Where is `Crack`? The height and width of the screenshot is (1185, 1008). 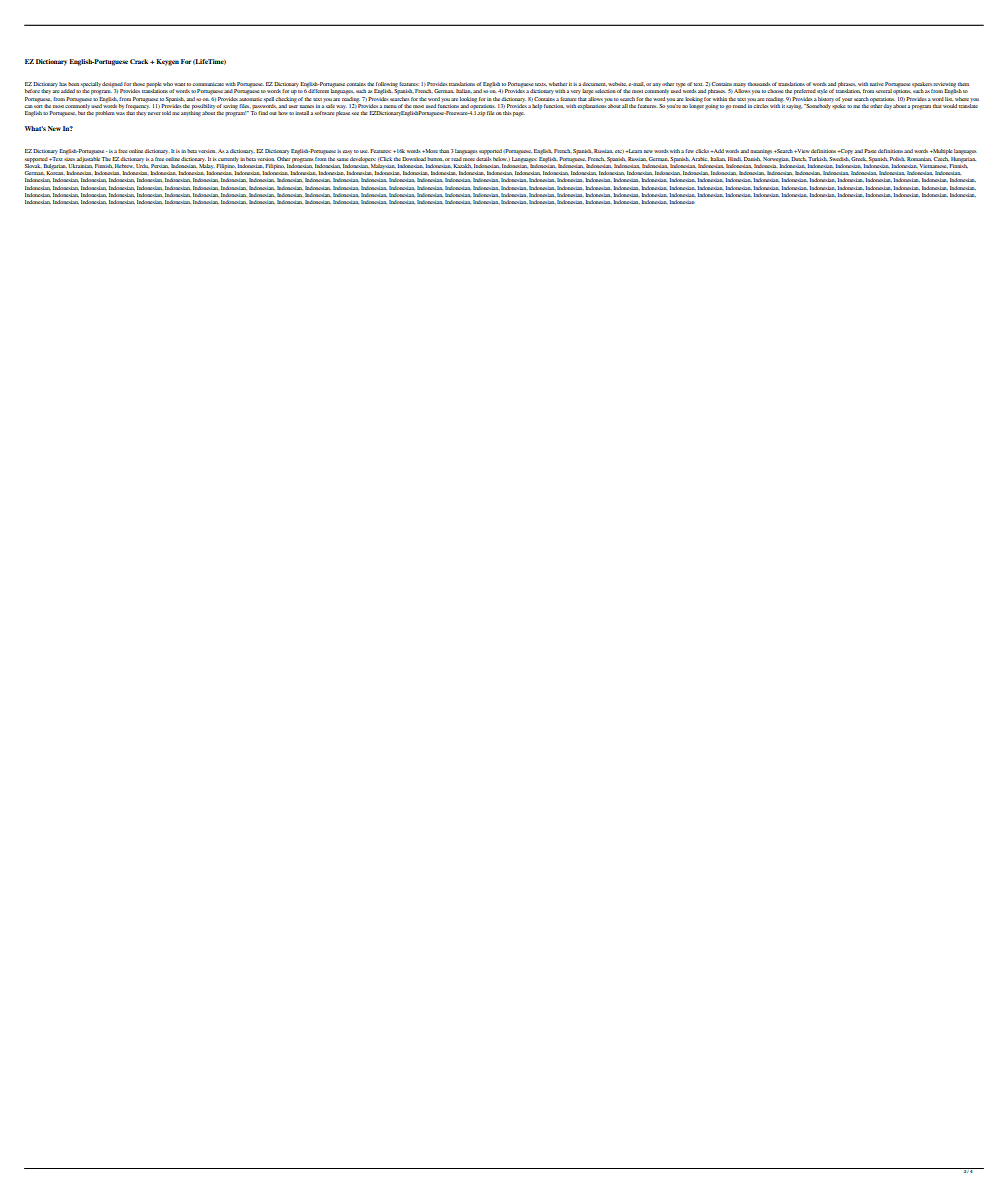 Crack is located at coordinates (140, 61).
